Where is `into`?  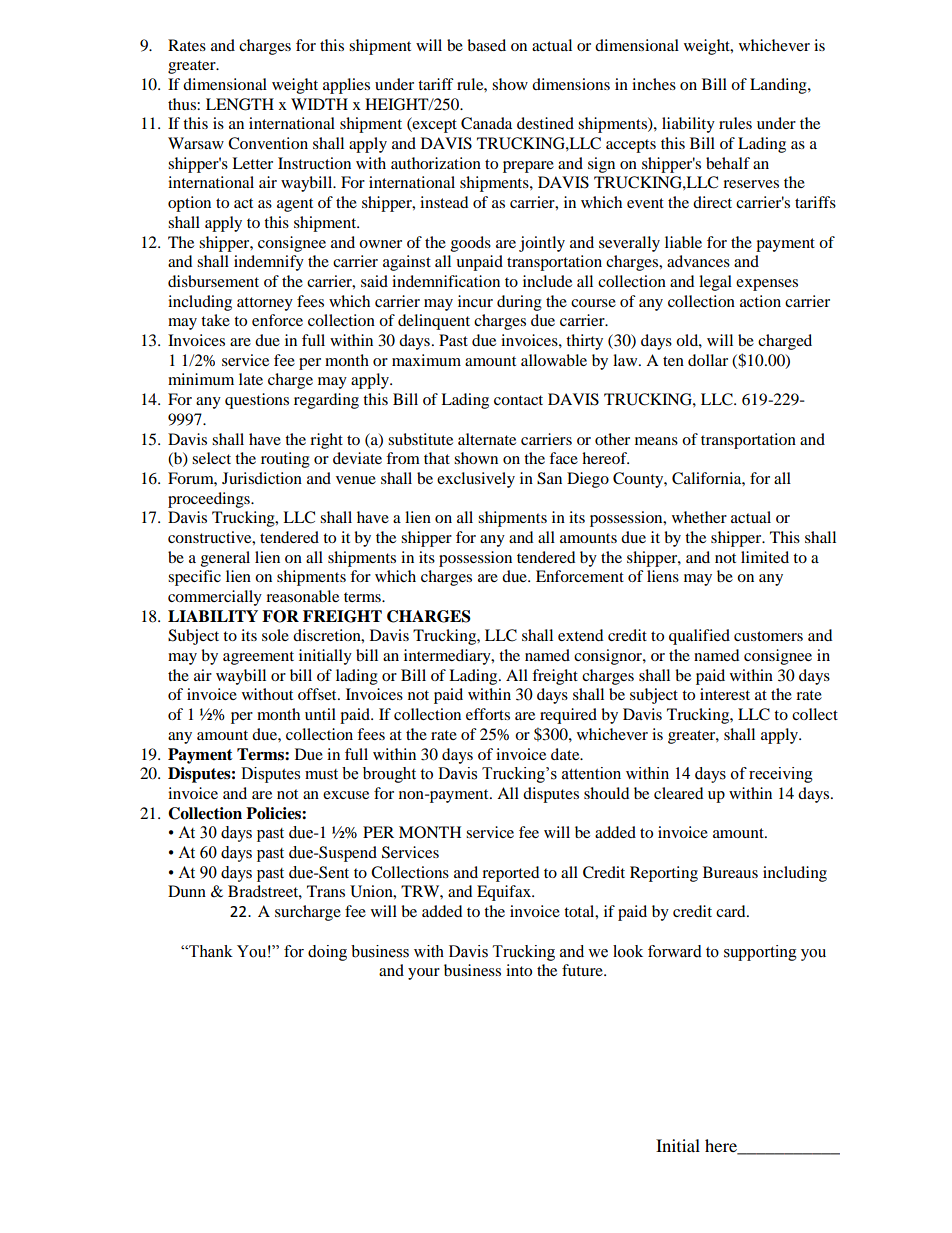
into is located at coordinates (519, 970).
